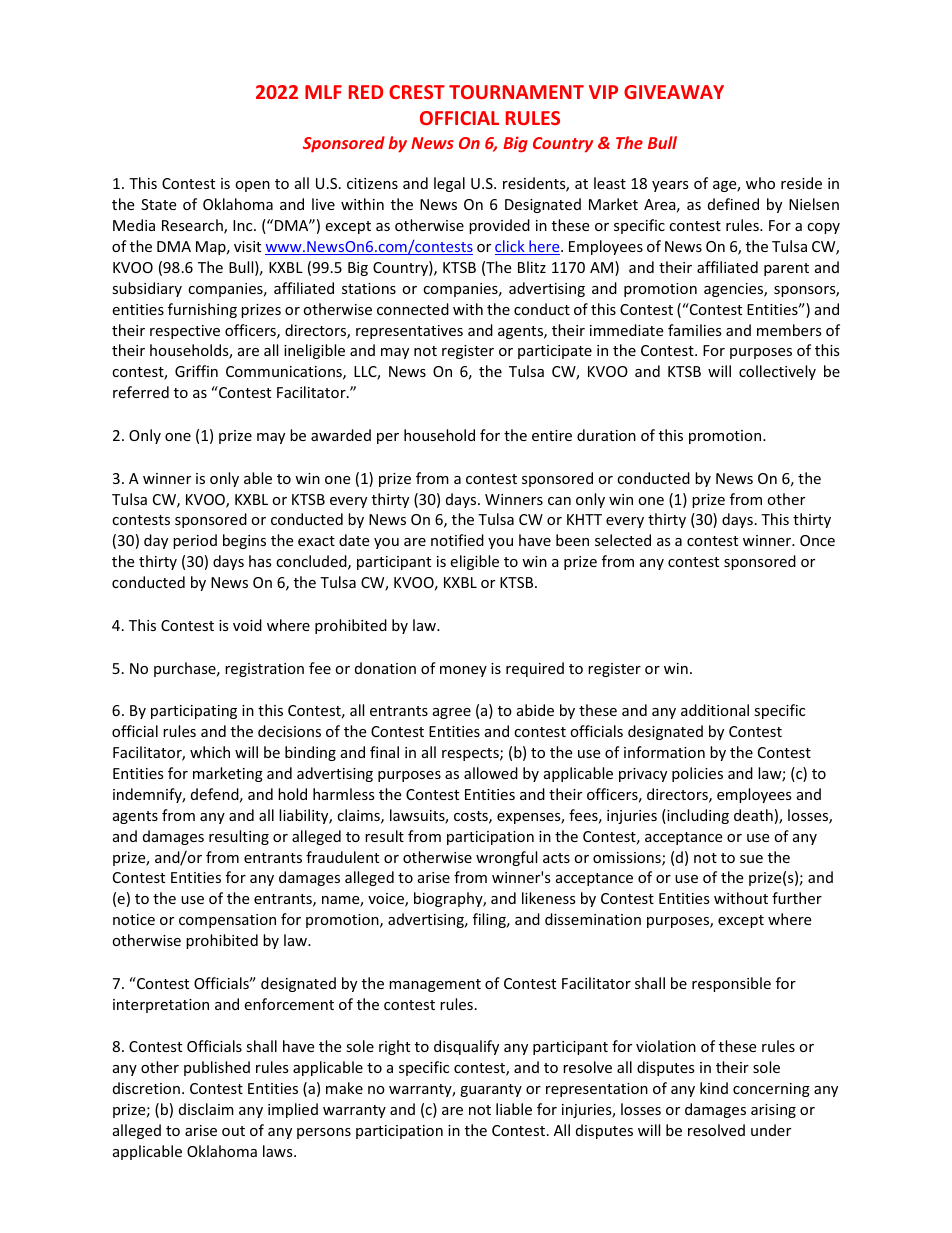 This document has width=952, height=1233. What do you see at coordinates (252, 186) in the document?
I see `open` at bounding box center [252, 186].
